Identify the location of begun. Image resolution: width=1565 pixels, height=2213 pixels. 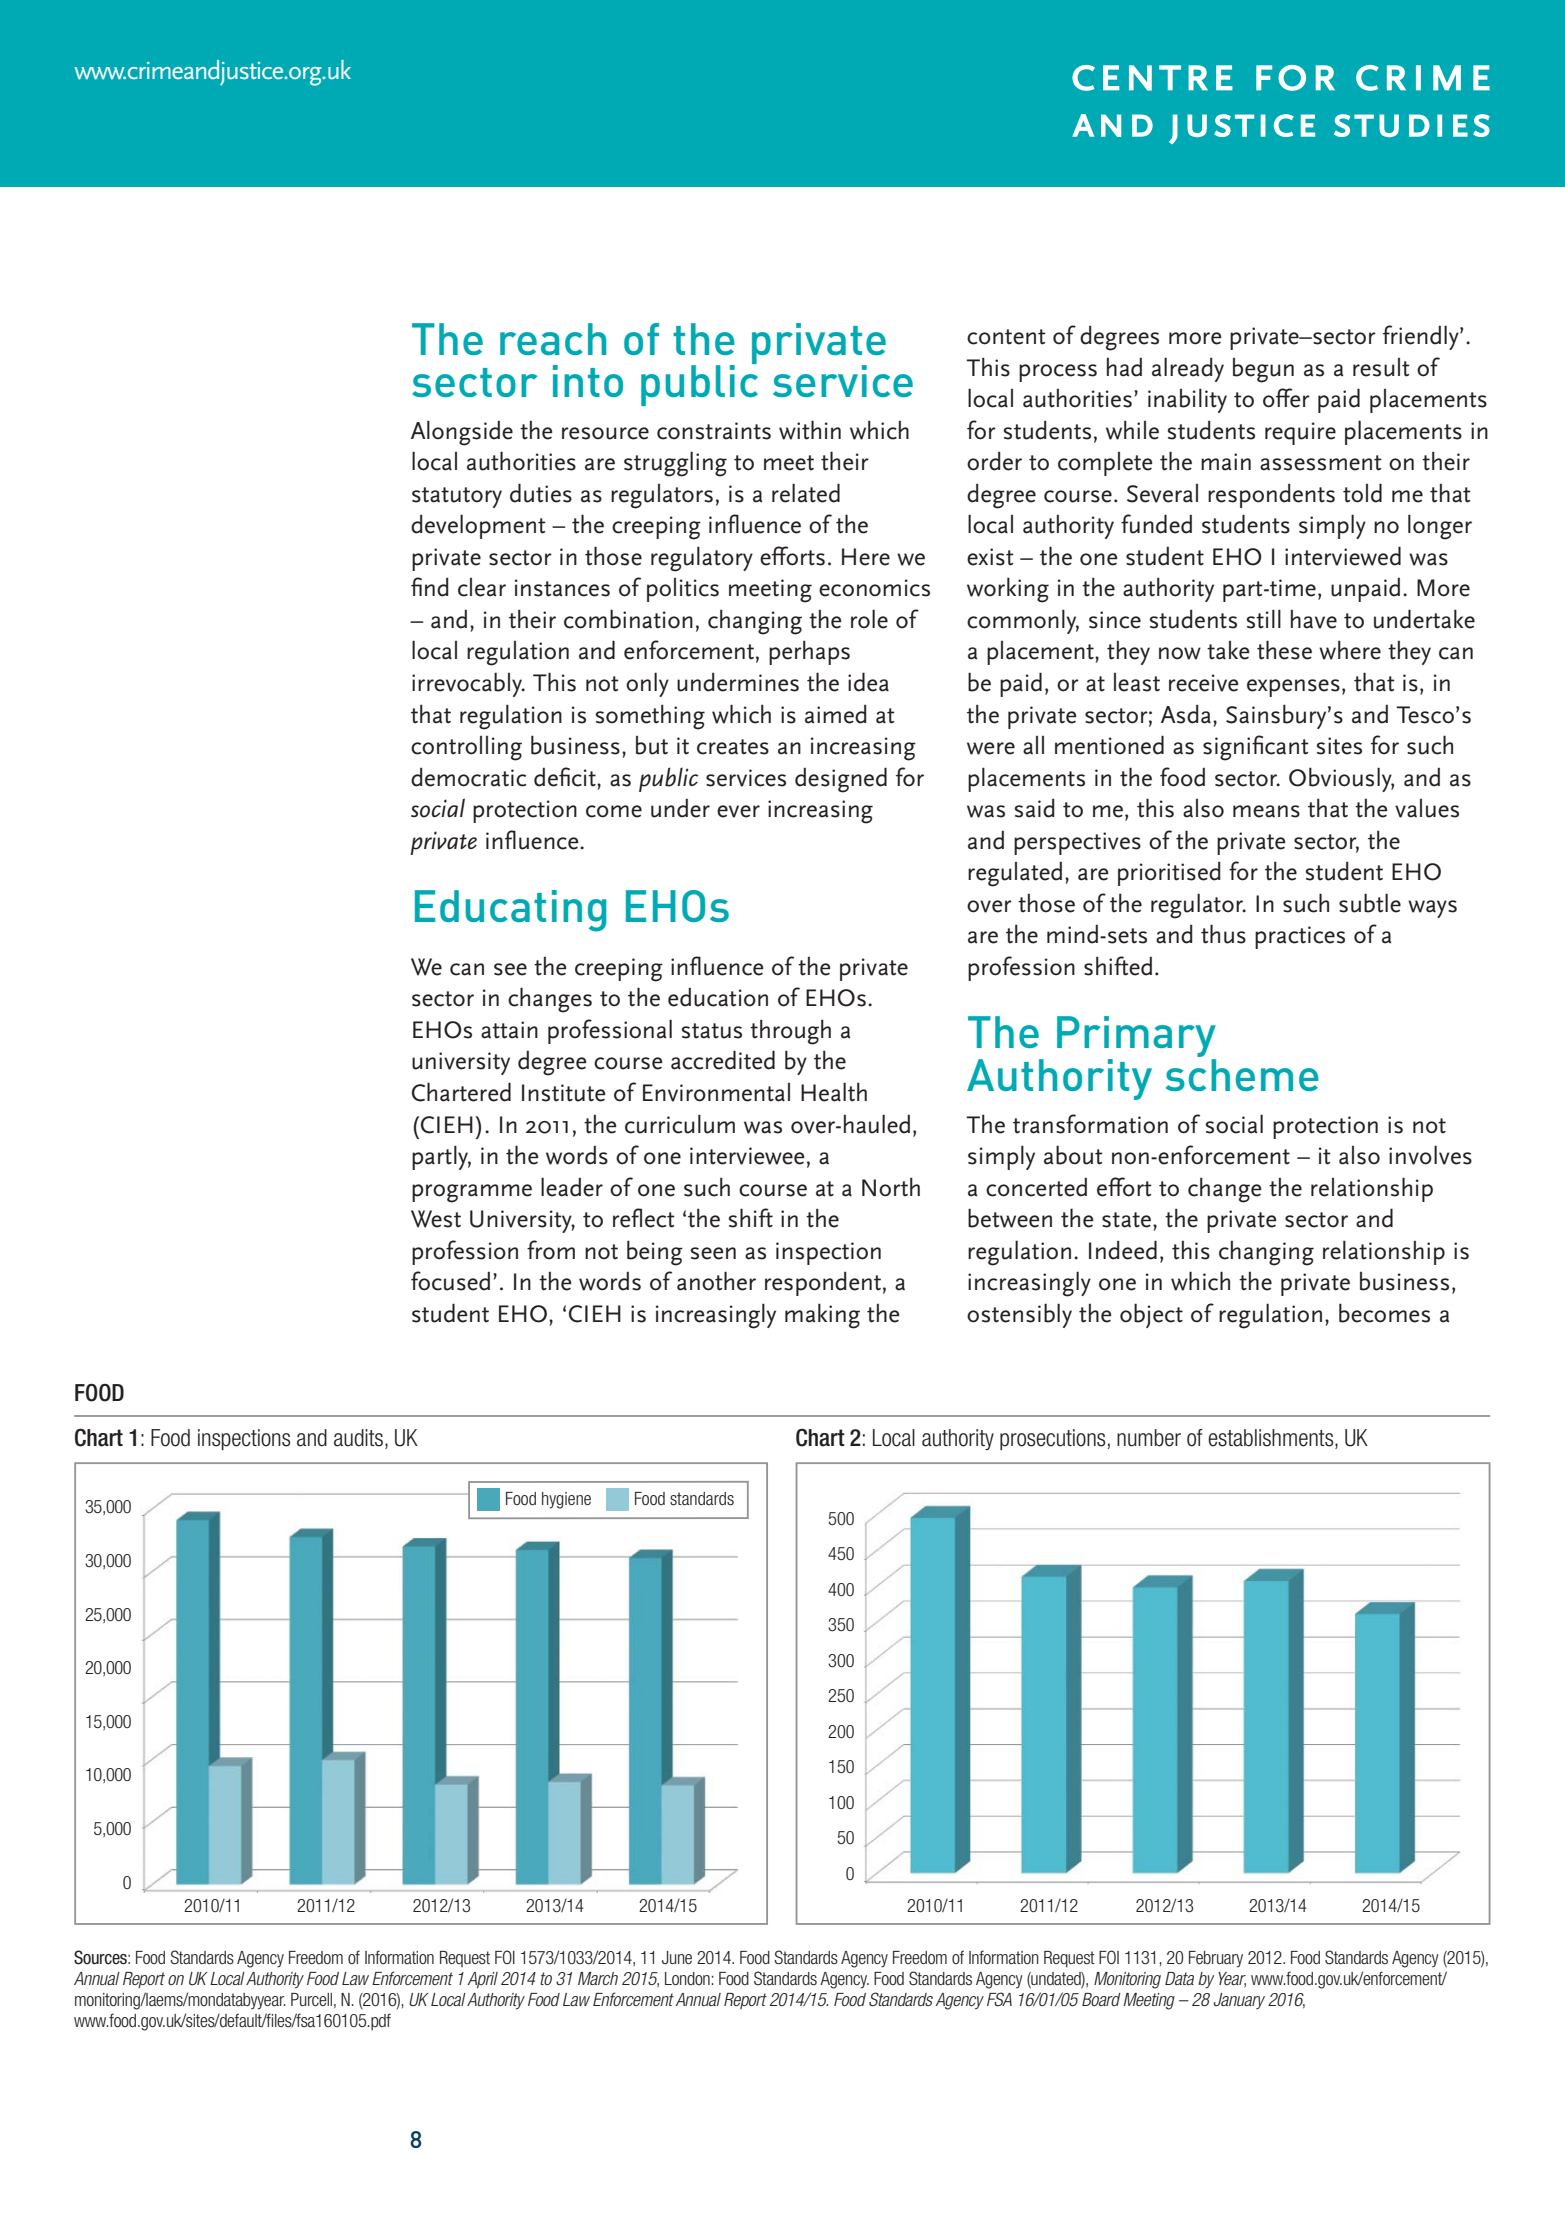
(1263, 370).
